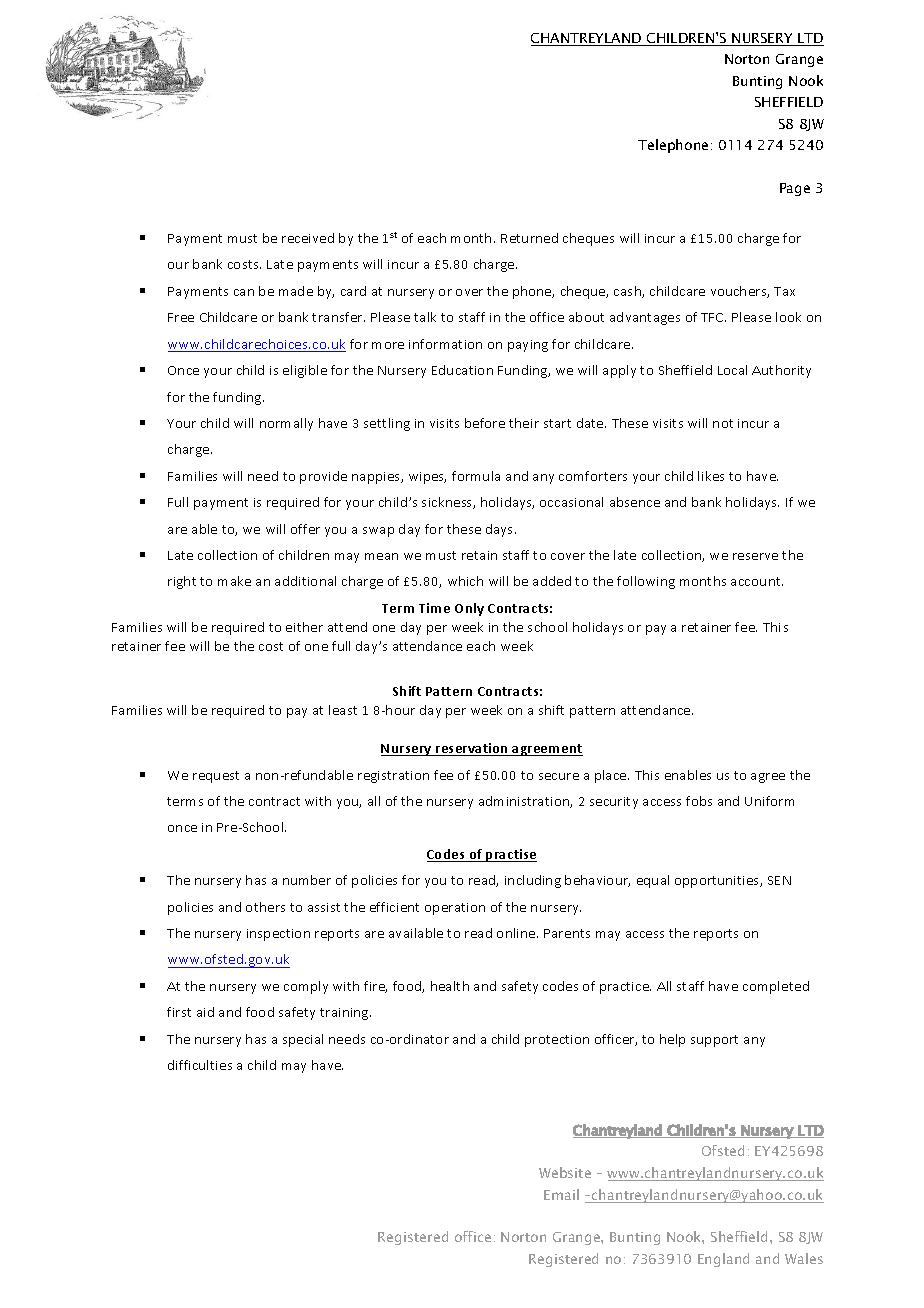 This document has width=924, height=1308. What do you see at coordinates (529, 238) in the document?
I see `Returned` at bounding box center [529, 238].
